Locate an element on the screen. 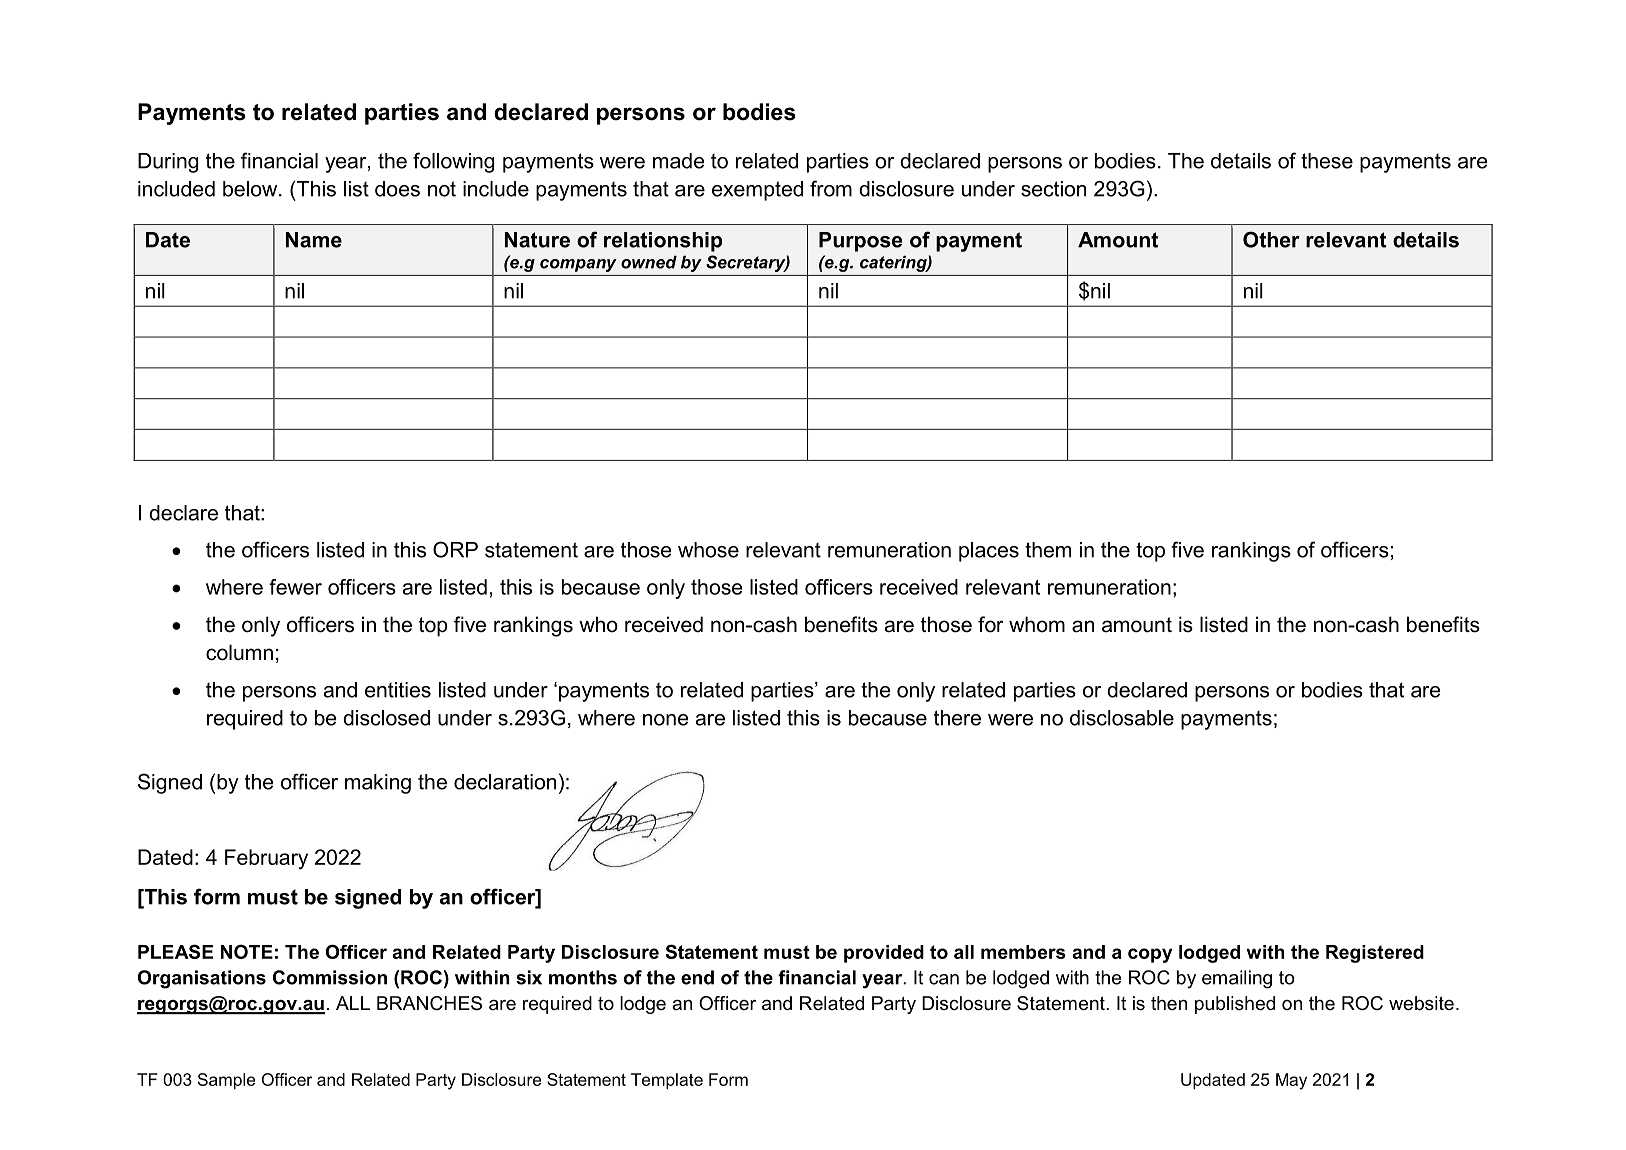  Sample is located at coordinates (226, 1081).
